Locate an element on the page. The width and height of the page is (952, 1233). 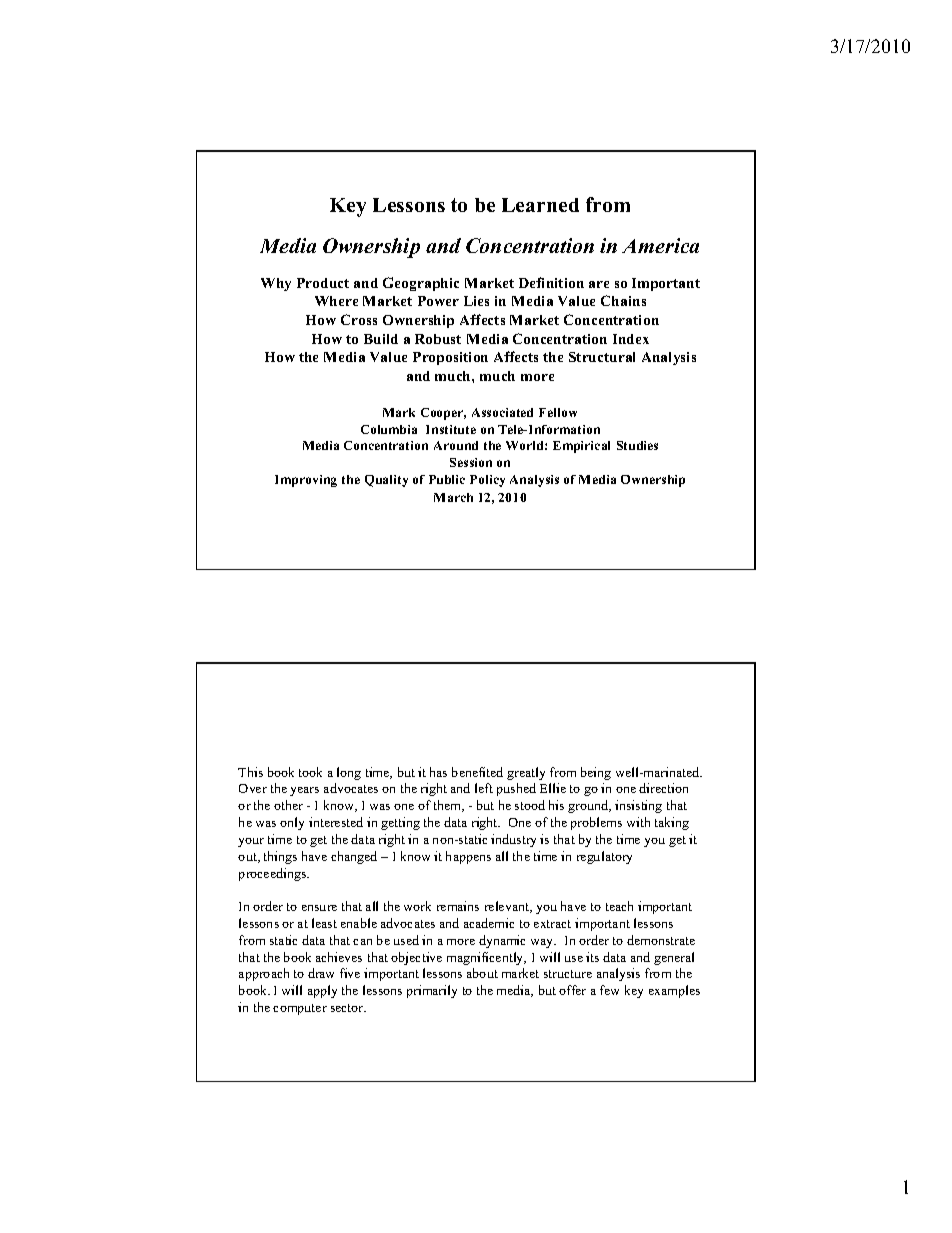
about is located at coordinates (482, 973).
